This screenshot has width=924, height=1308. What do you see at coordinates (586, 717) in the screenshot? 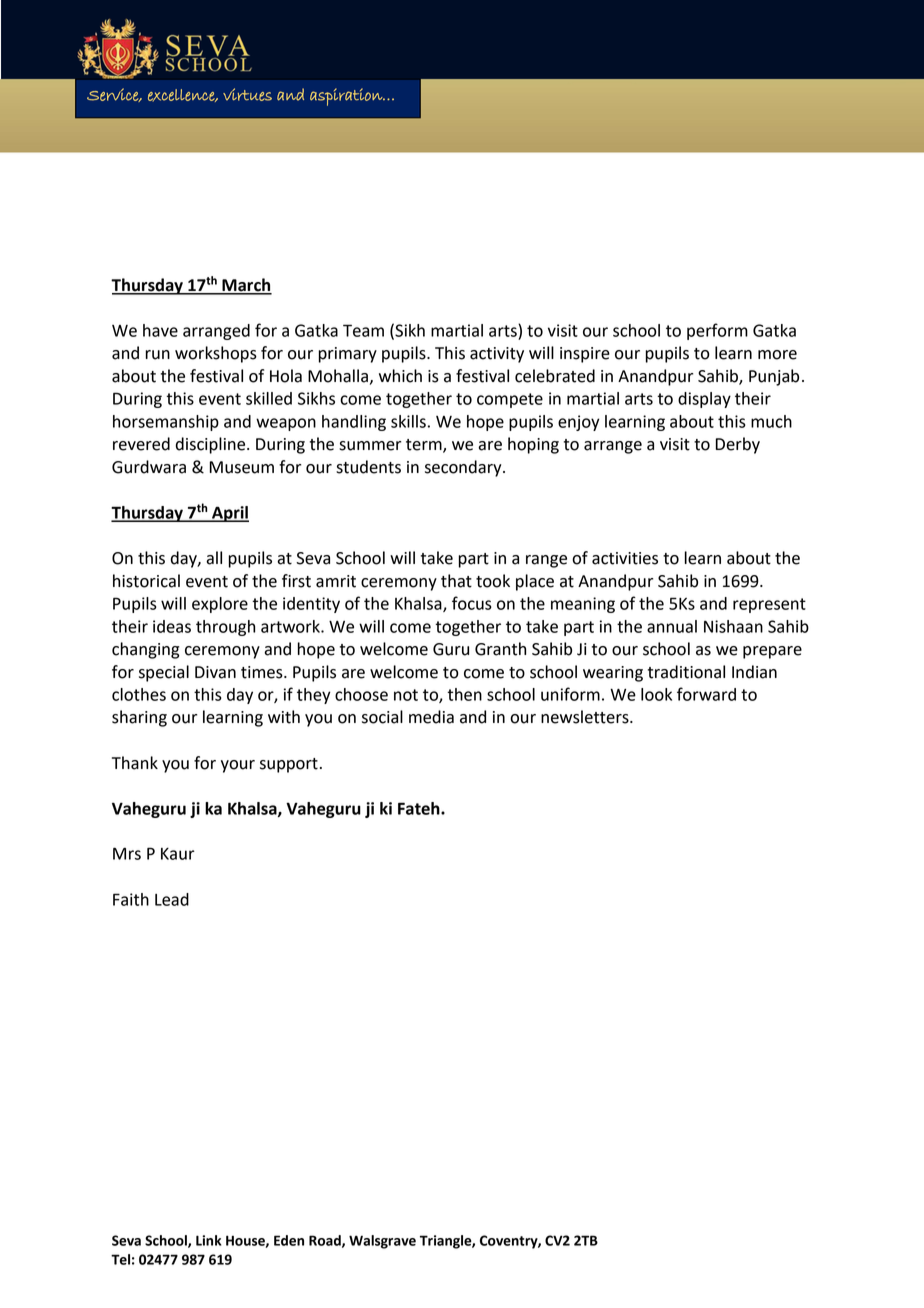
I see `newsletters` at bounding box center [586, 717].
